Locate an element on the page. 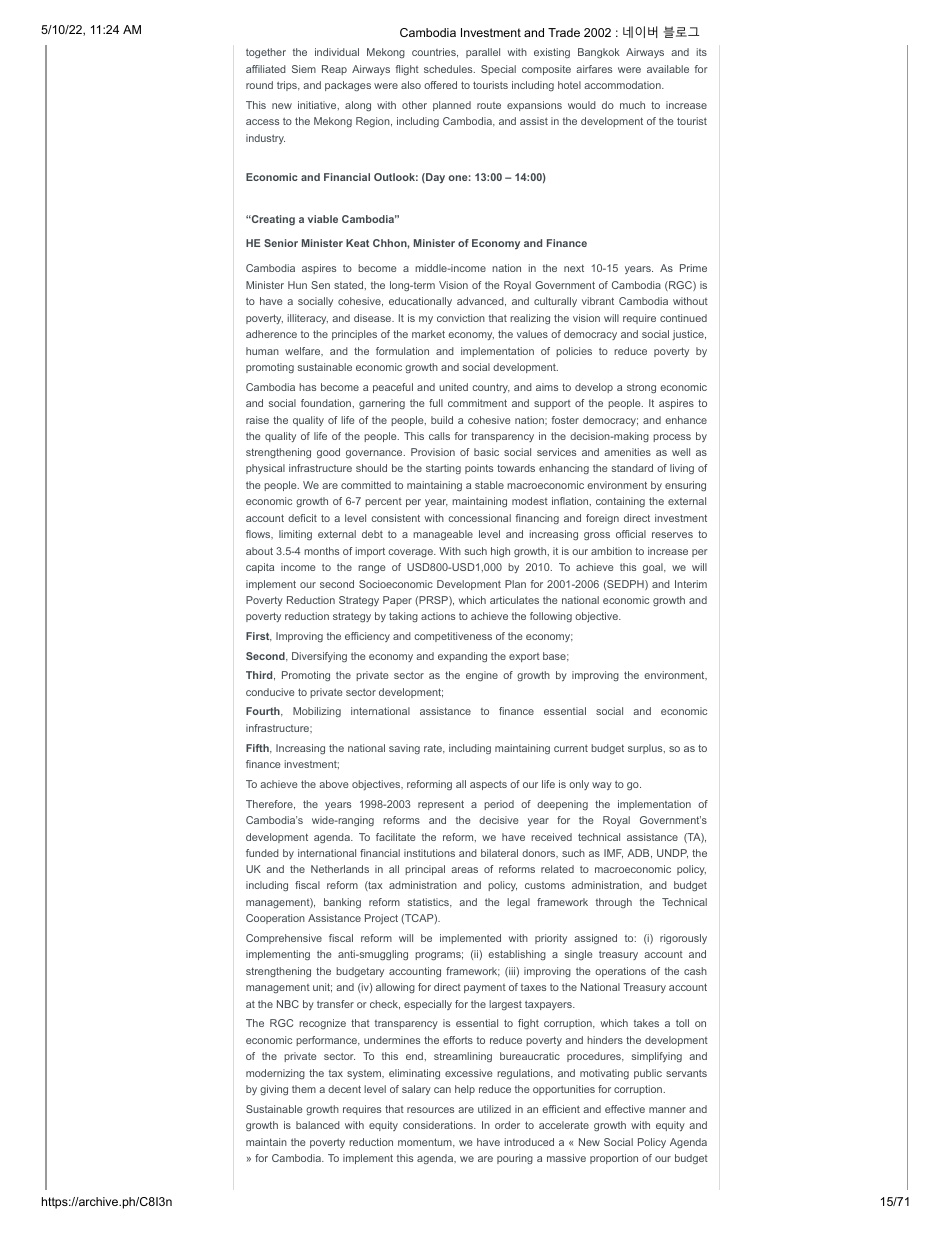 The width and height of the page is (952, 1233). balanced is located at coordinates (318, 1125).
